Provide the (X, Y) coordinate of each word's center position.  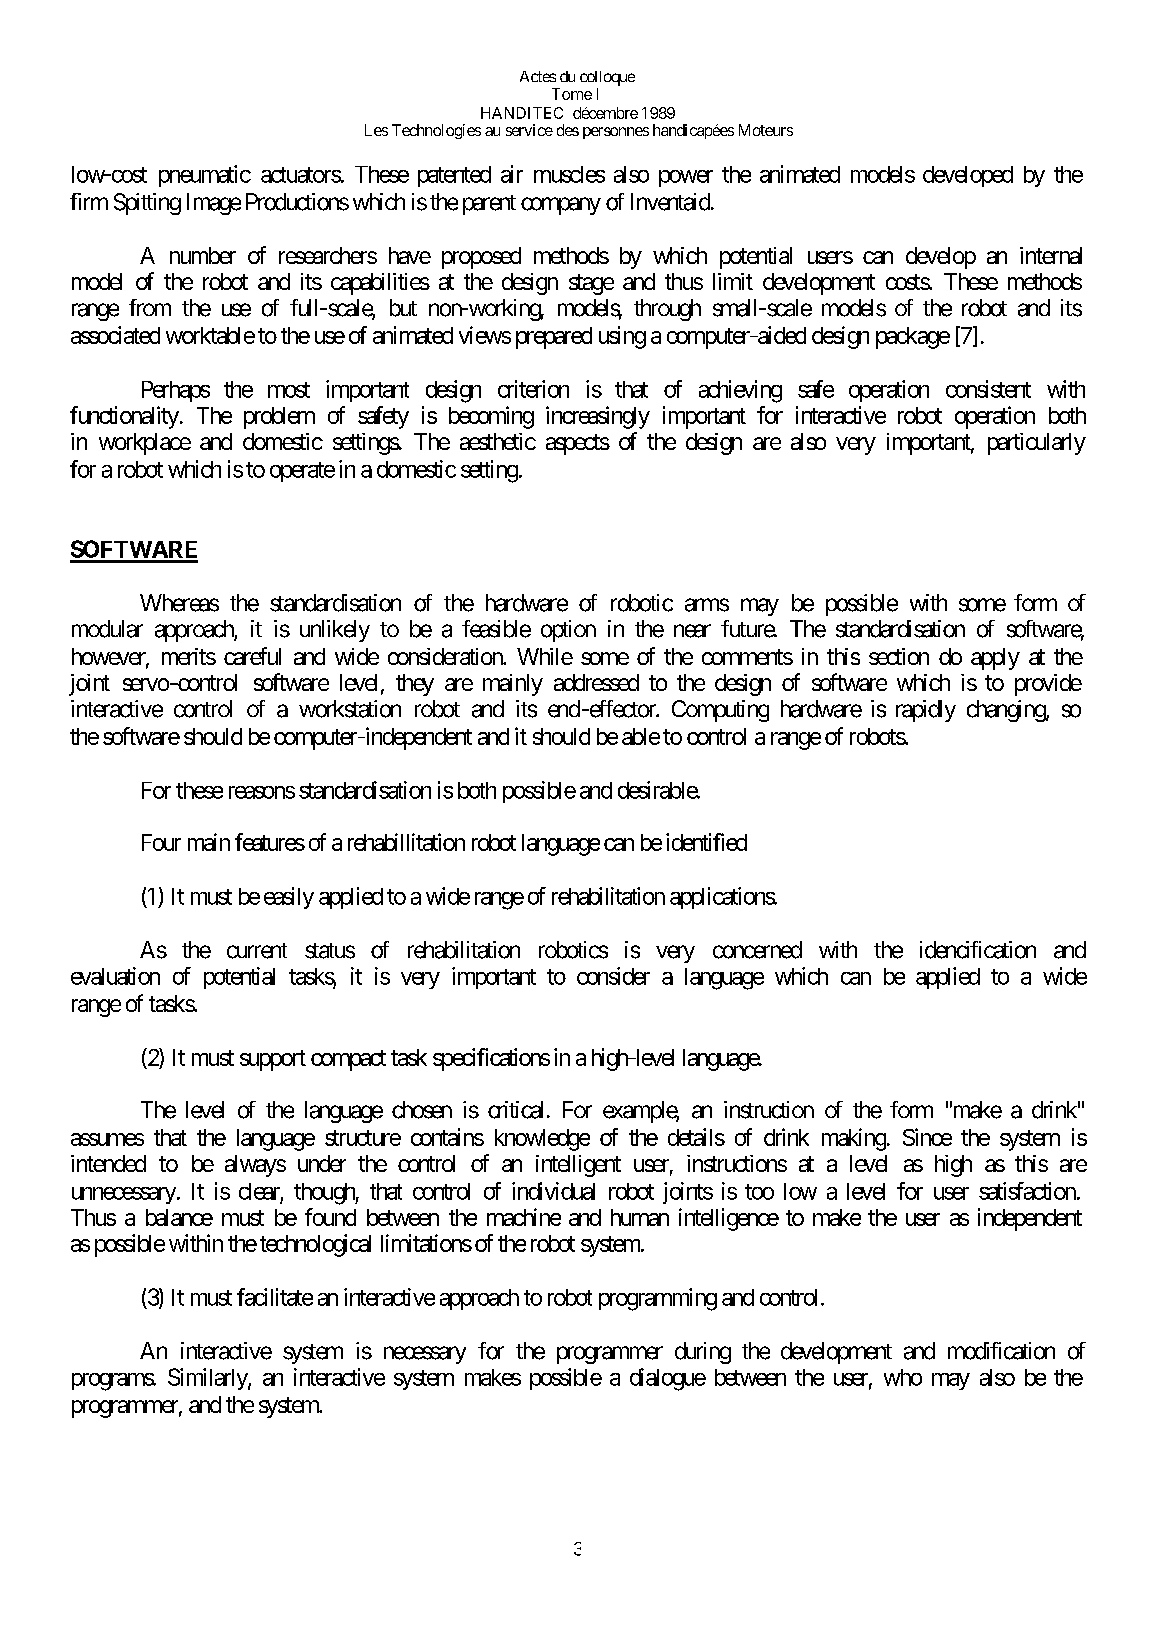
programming (658, 1299)
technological (315, 1245)
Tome (572, 94)
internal (1051, 255)
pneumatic (205, 176)
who (903, 1377)
